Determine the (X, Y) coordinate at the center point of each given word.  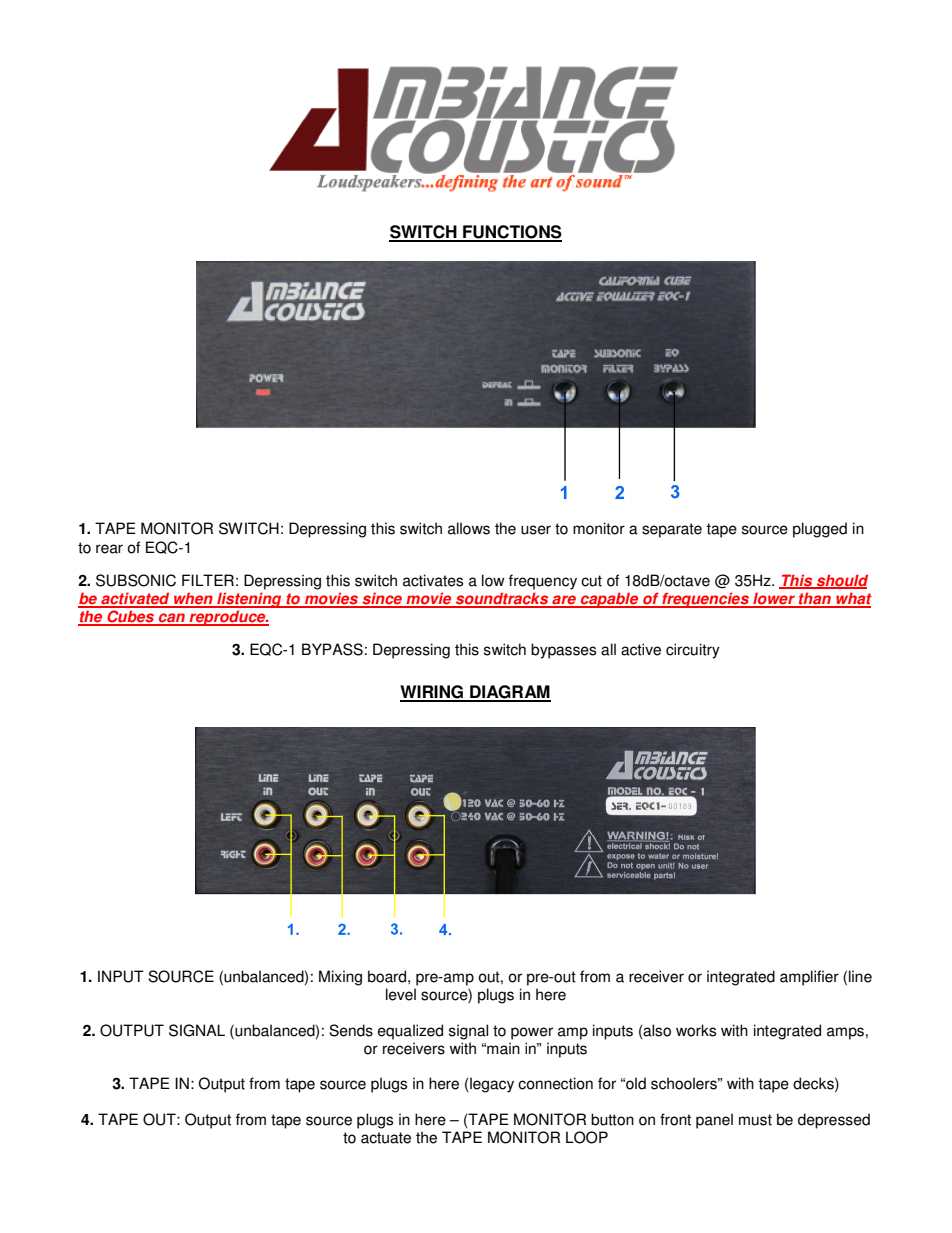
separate (672, 530)
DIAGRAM (509, 693)
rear (109, 549)
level (401, 994)
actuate (386, 1138)
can (171, 619)
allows (469, 528)
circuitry (693, 651)
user (536, 530)
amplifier (809, 978)
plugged (820, 530)
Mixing (340, 978)
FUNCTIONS (511, 233)
